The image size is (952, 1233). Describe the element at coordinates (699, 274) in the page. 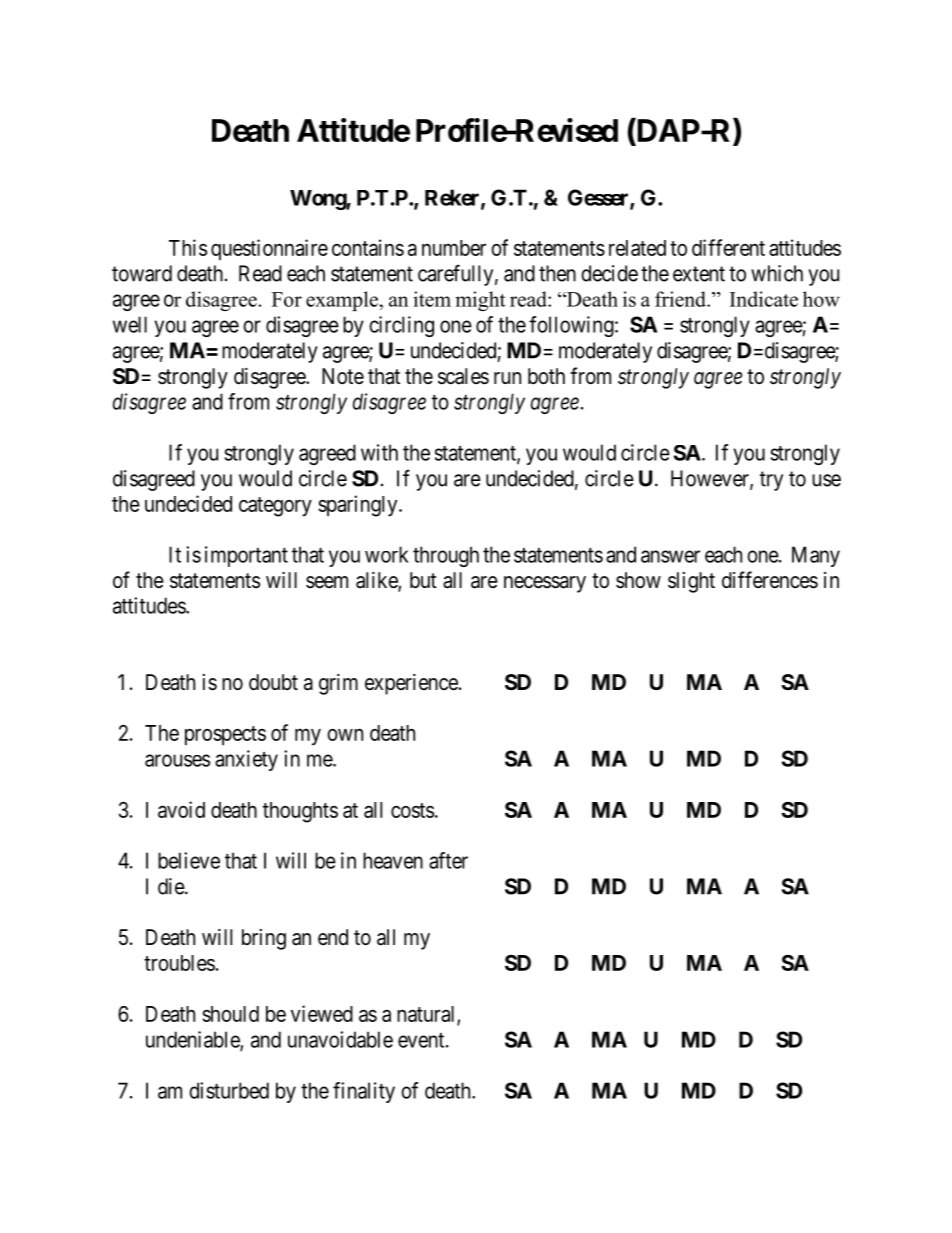

I see `extent` at that location.
